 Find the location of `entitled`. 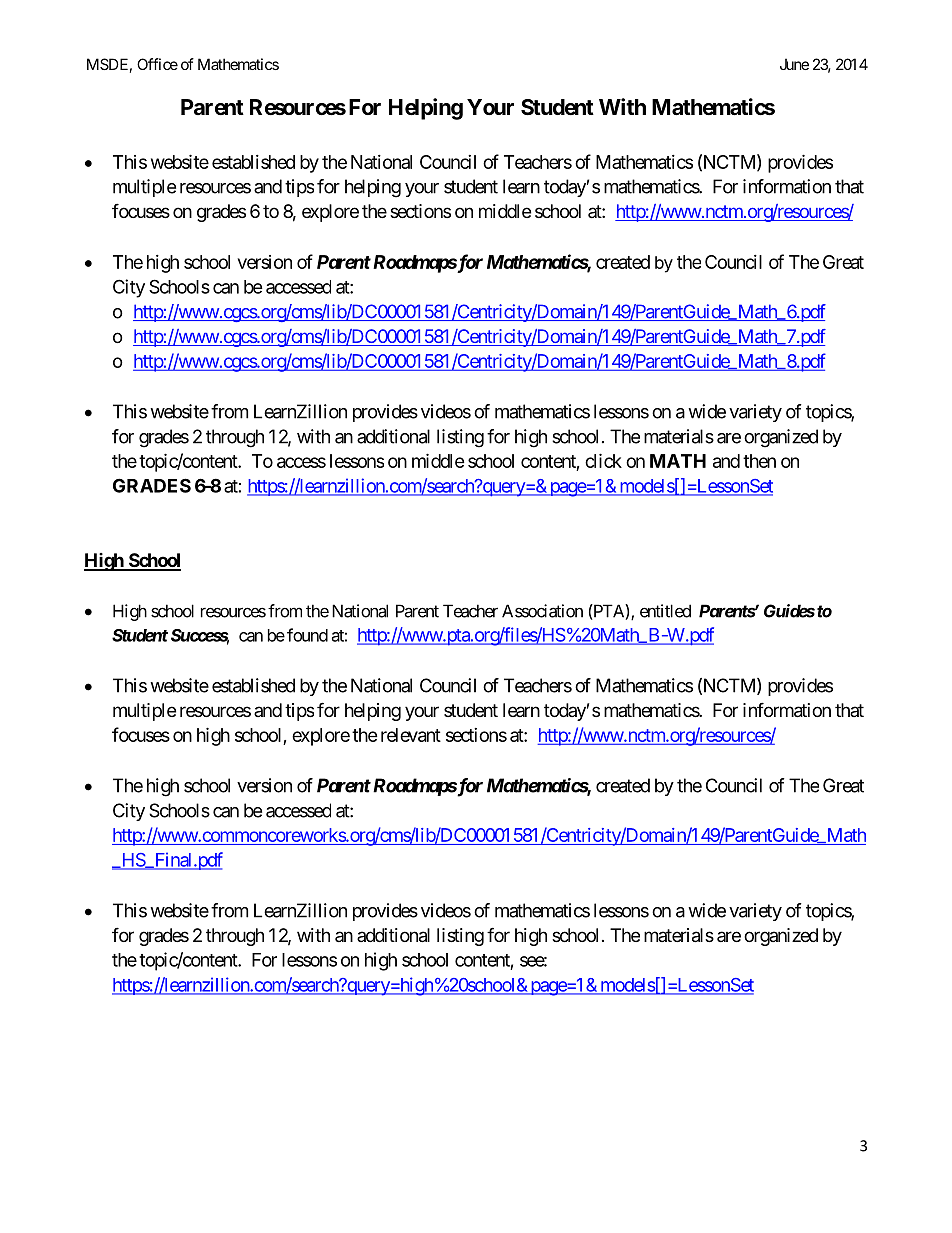

entitled is located at coordinates (665, 611).
